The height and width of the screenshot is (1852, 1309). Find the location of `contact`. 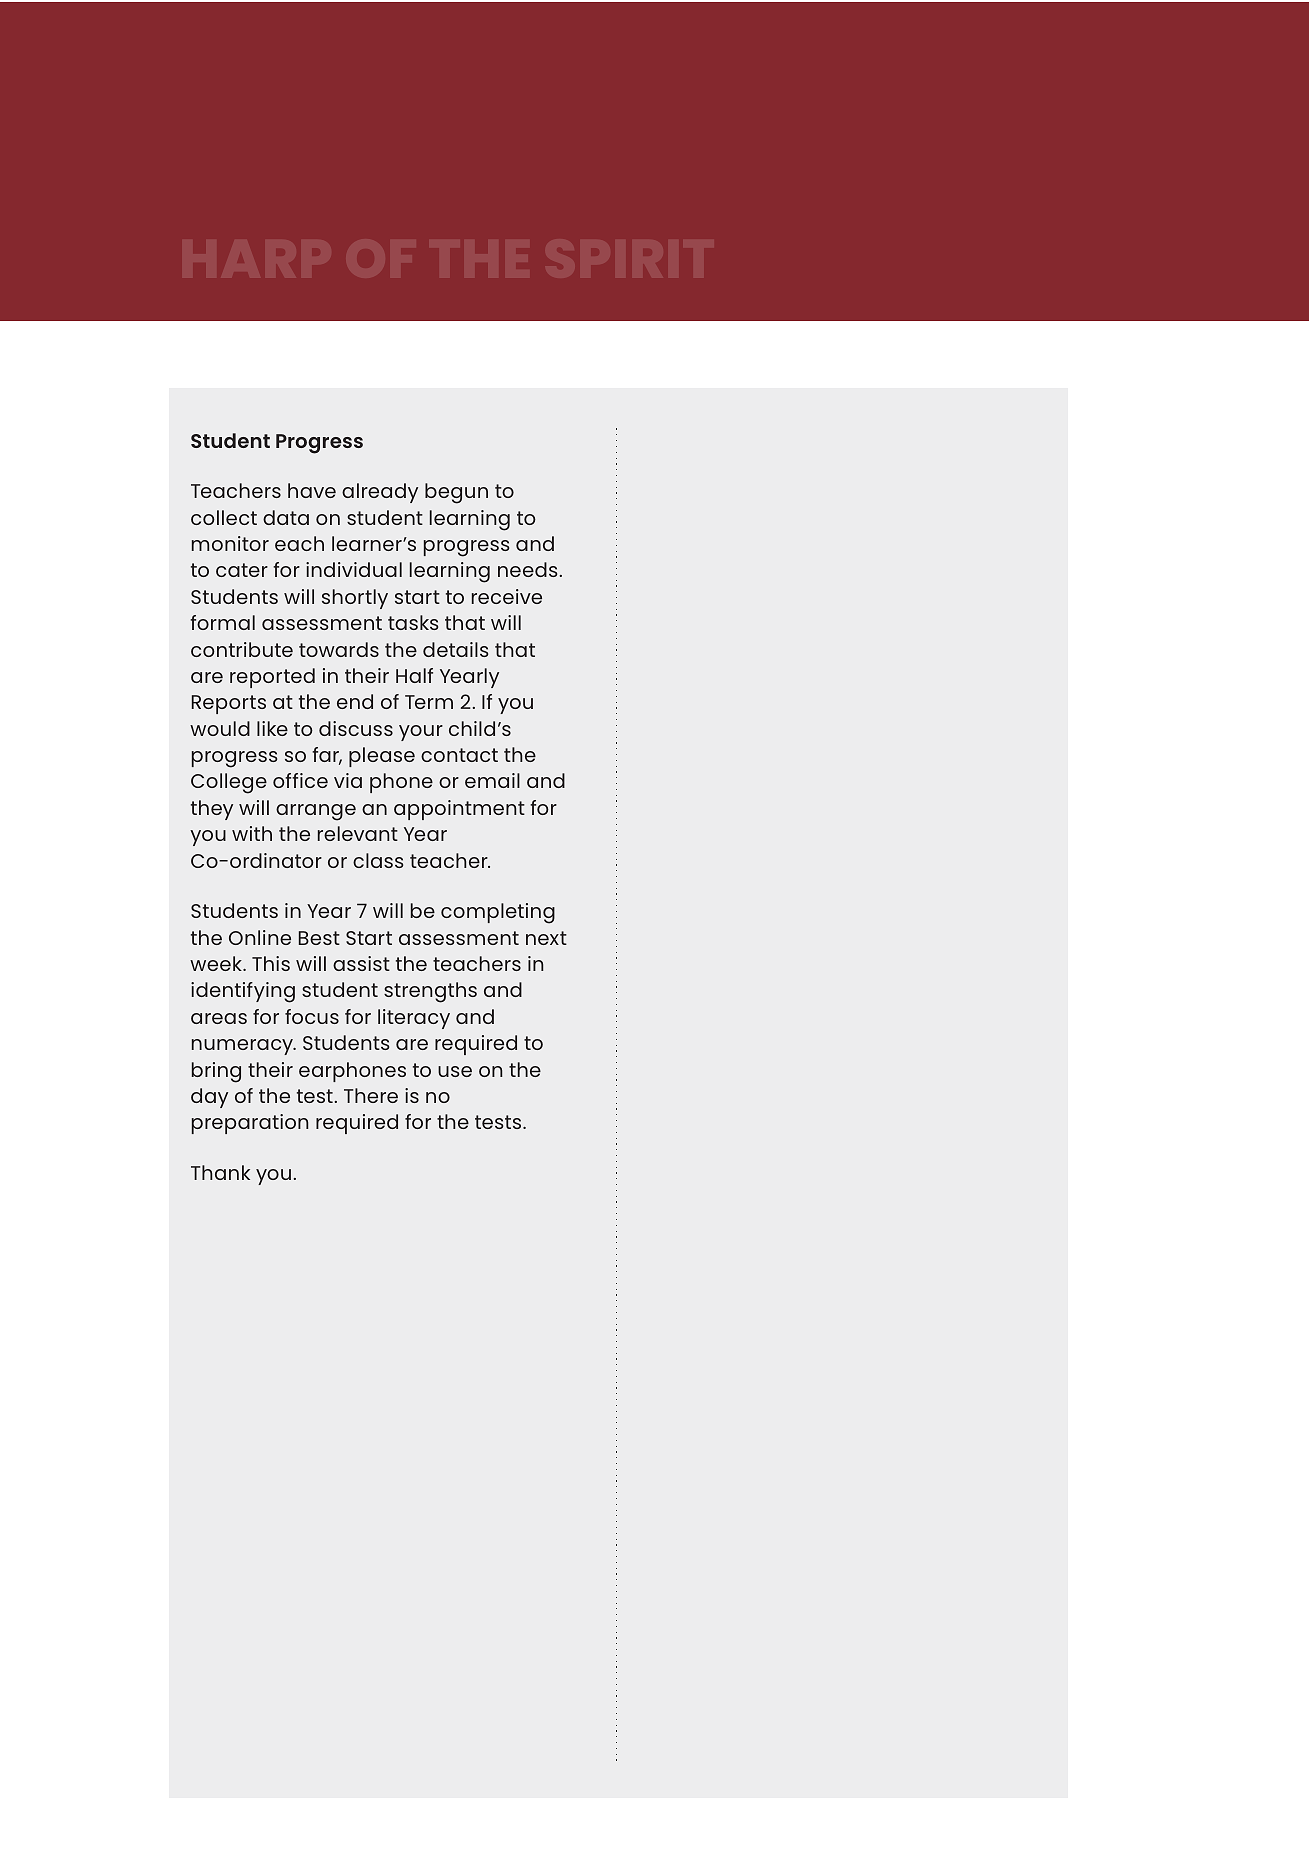

contact is located at coordinates (459, 755).
